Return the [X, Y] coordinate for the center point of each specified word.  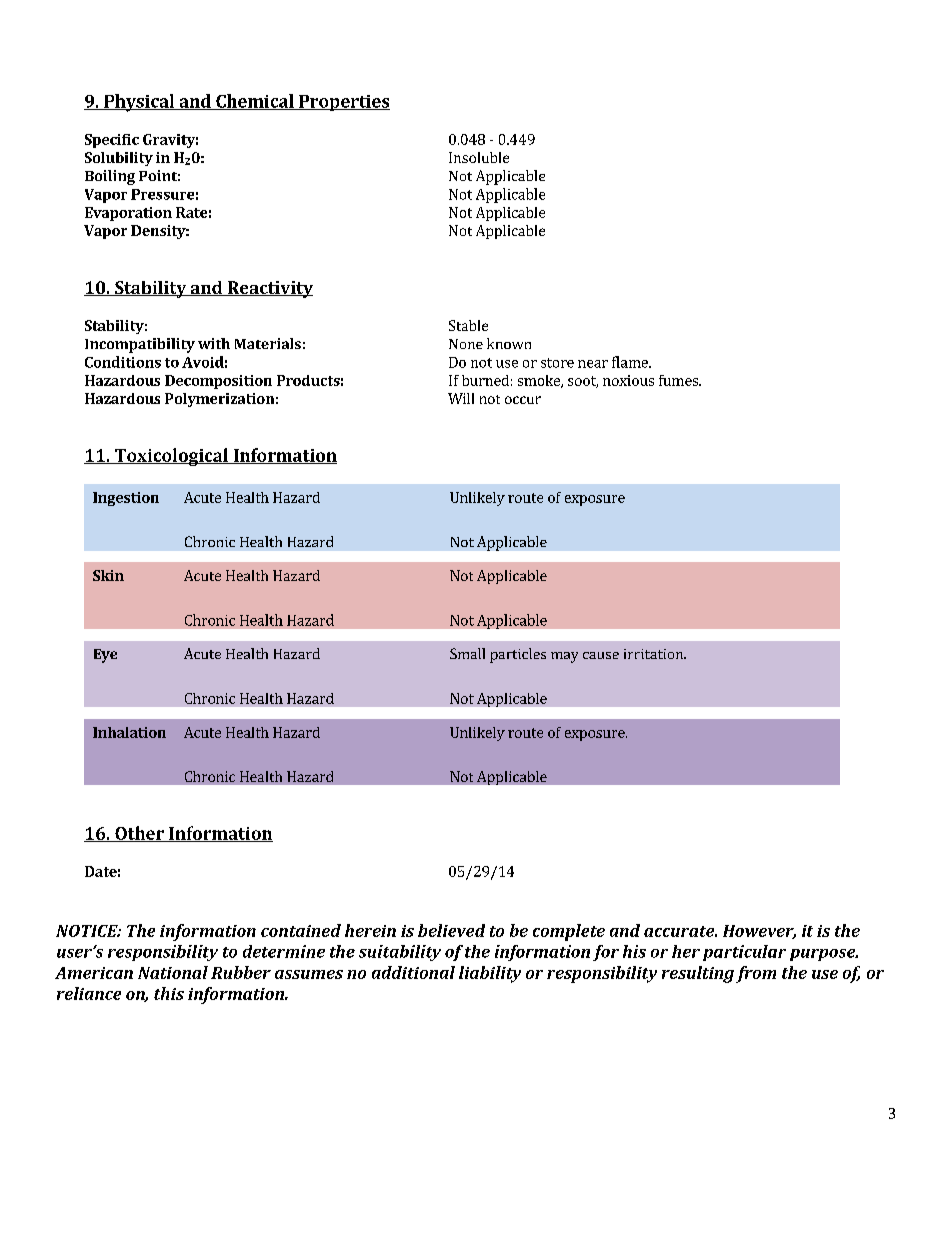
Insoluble [479, 157]
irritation [655, 654]
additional [413, 972]
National [173, 972]
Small [467, 653]
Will [461, 398]
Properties [343, 103]
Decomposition [218, 382]
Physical [139, 103]
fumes [679, 380]
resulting [698, 974]
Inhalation [129, 732]
